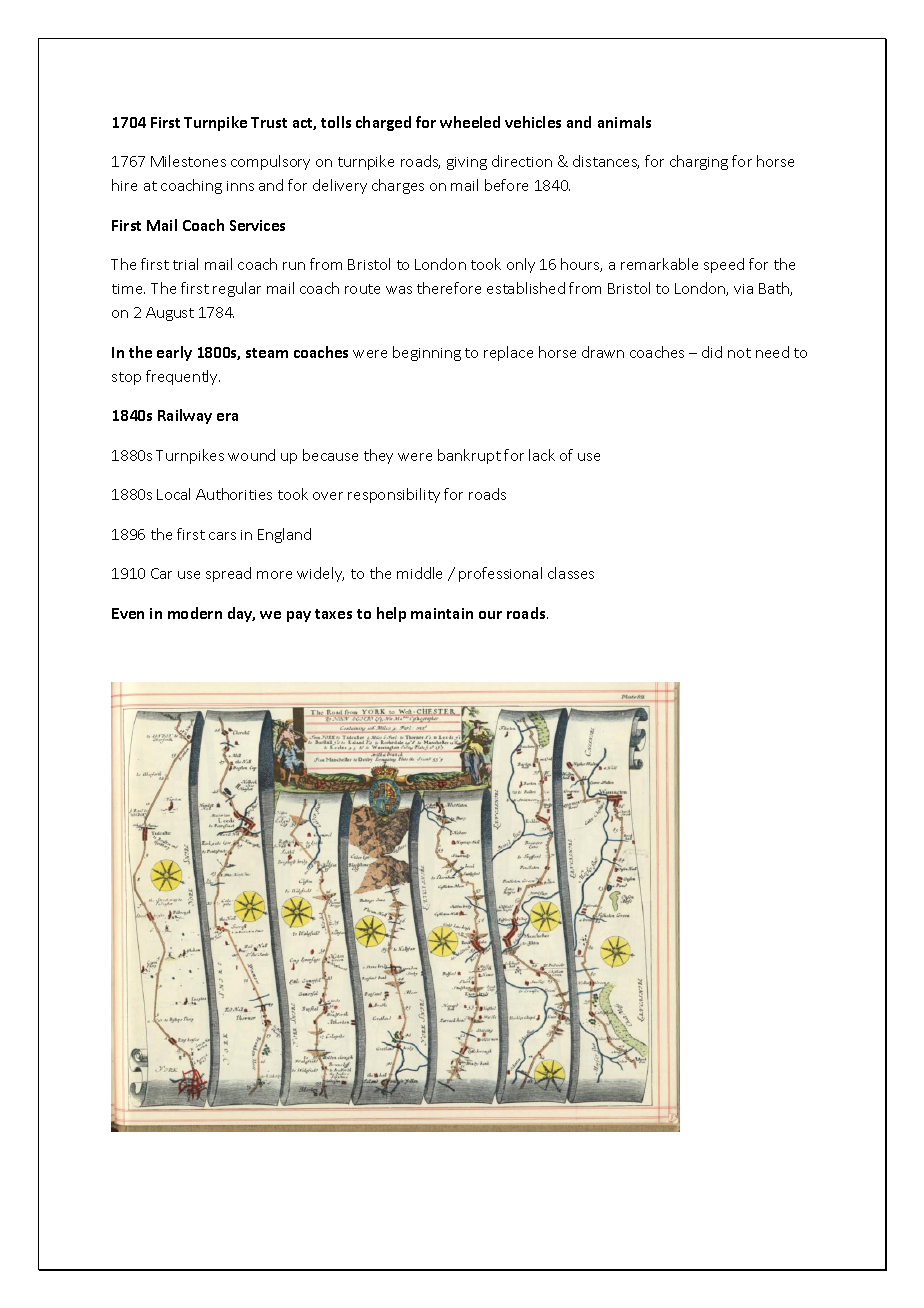 Image resolution: width=924 pixels, height=1308 pixels. What do you see at coordinates (442, 613) in the screenshot?
I see `maintain` at bounding box center [442, 613].
